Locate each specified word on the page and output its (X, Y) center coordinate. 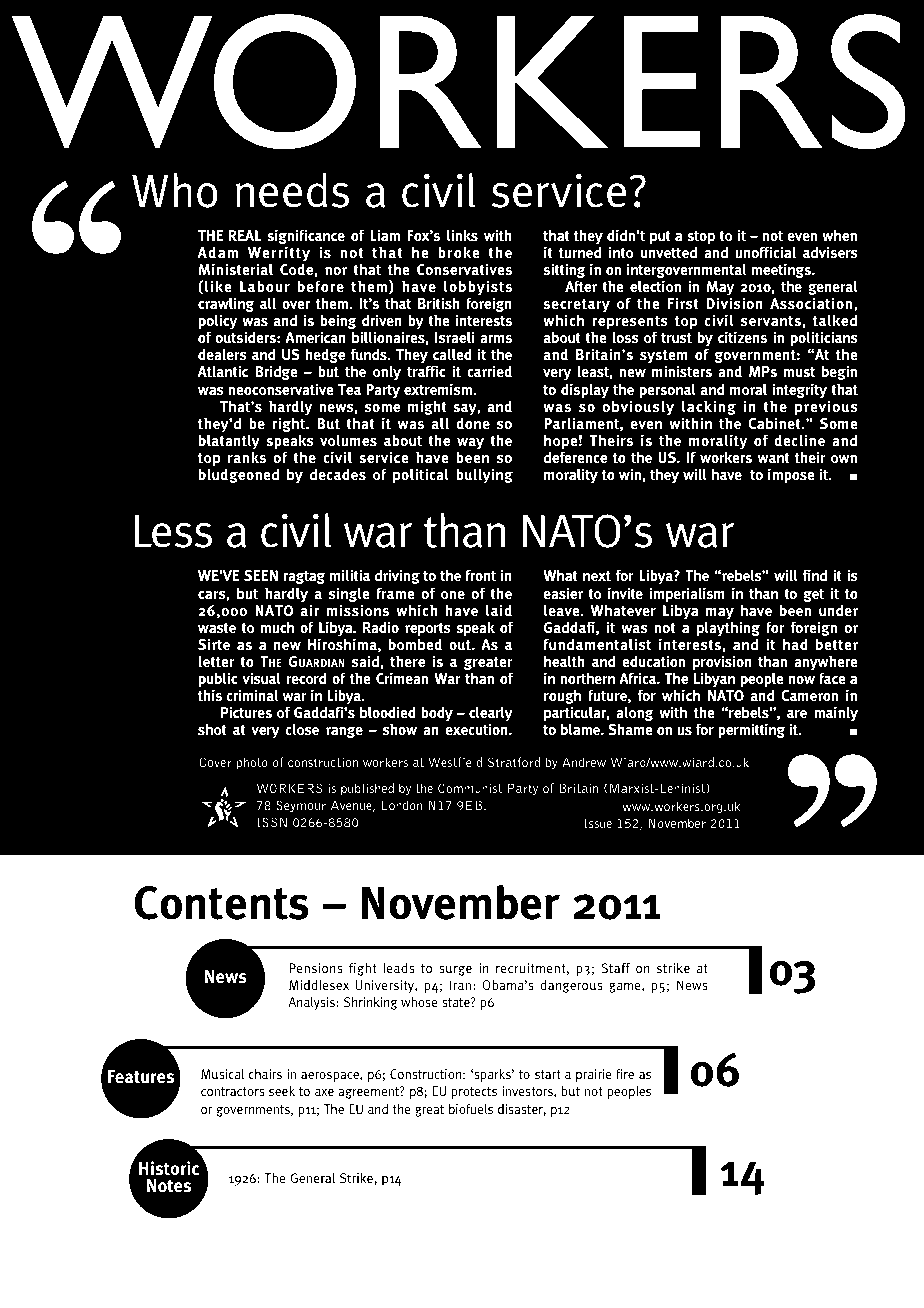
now (802, 680)
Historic (169, 1168)
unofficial (765, 252)
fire (625, 1074)
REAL (245, 235)
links (462, 235)
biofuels (471, 1109)
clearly (491, 715)
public (218, 681)
